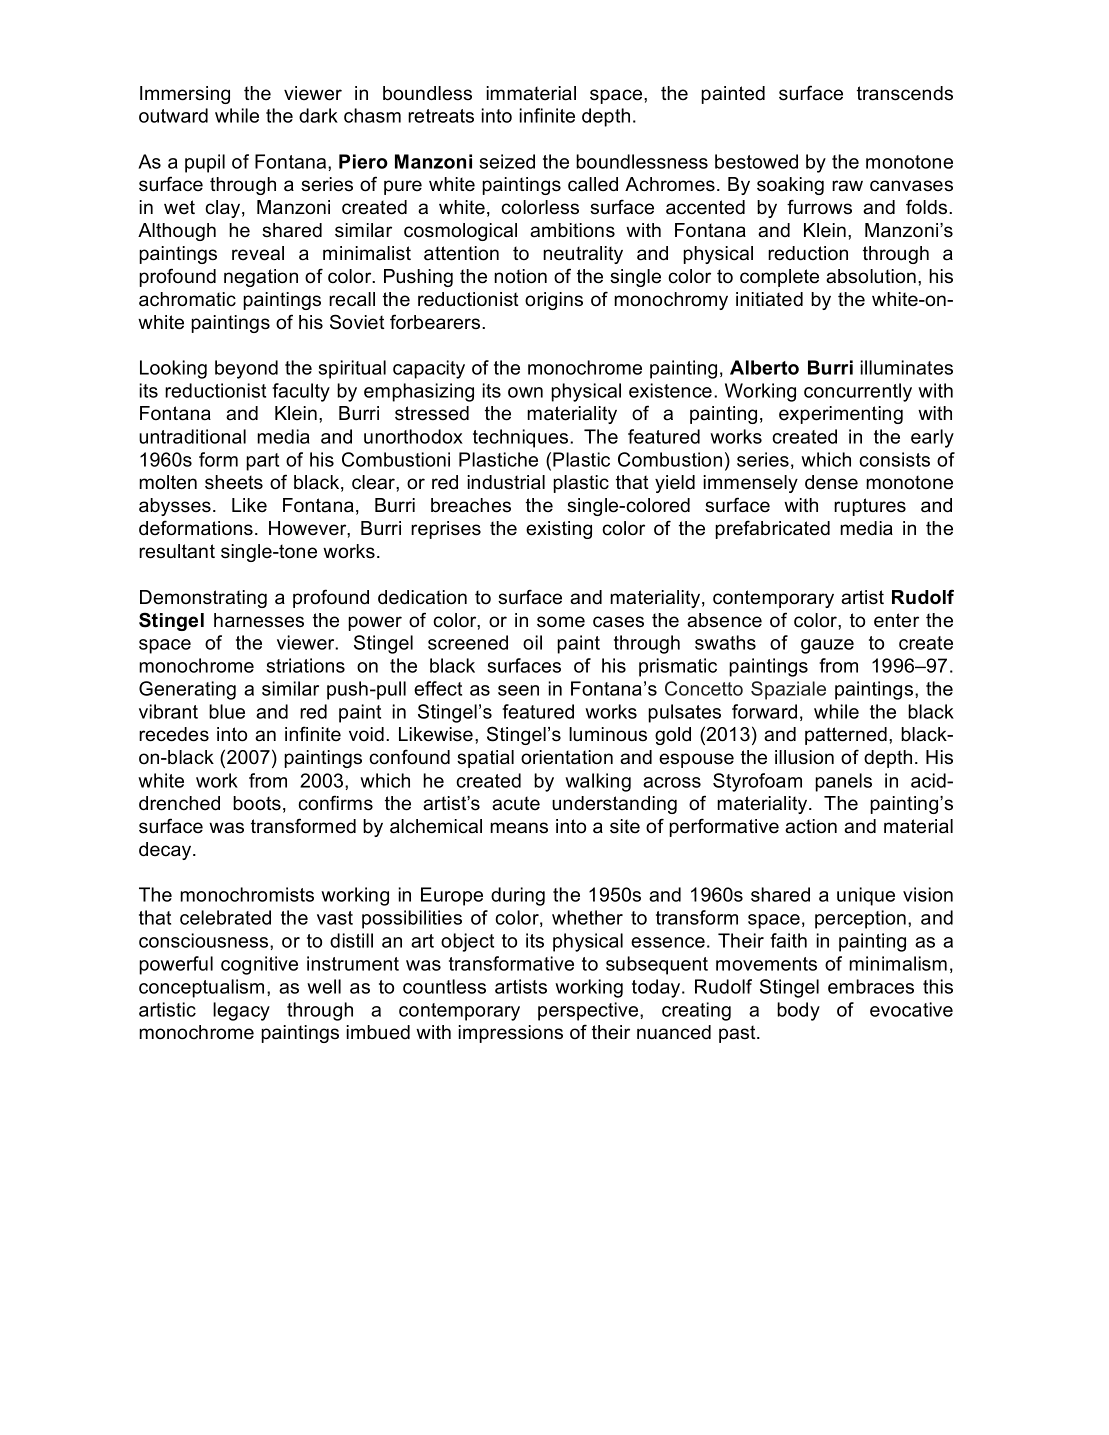 The image size is (1109, 1435). What do you see at coordinates (589, 1011) in the image?
I see `perspective` at bounding box center [589, 1011].
